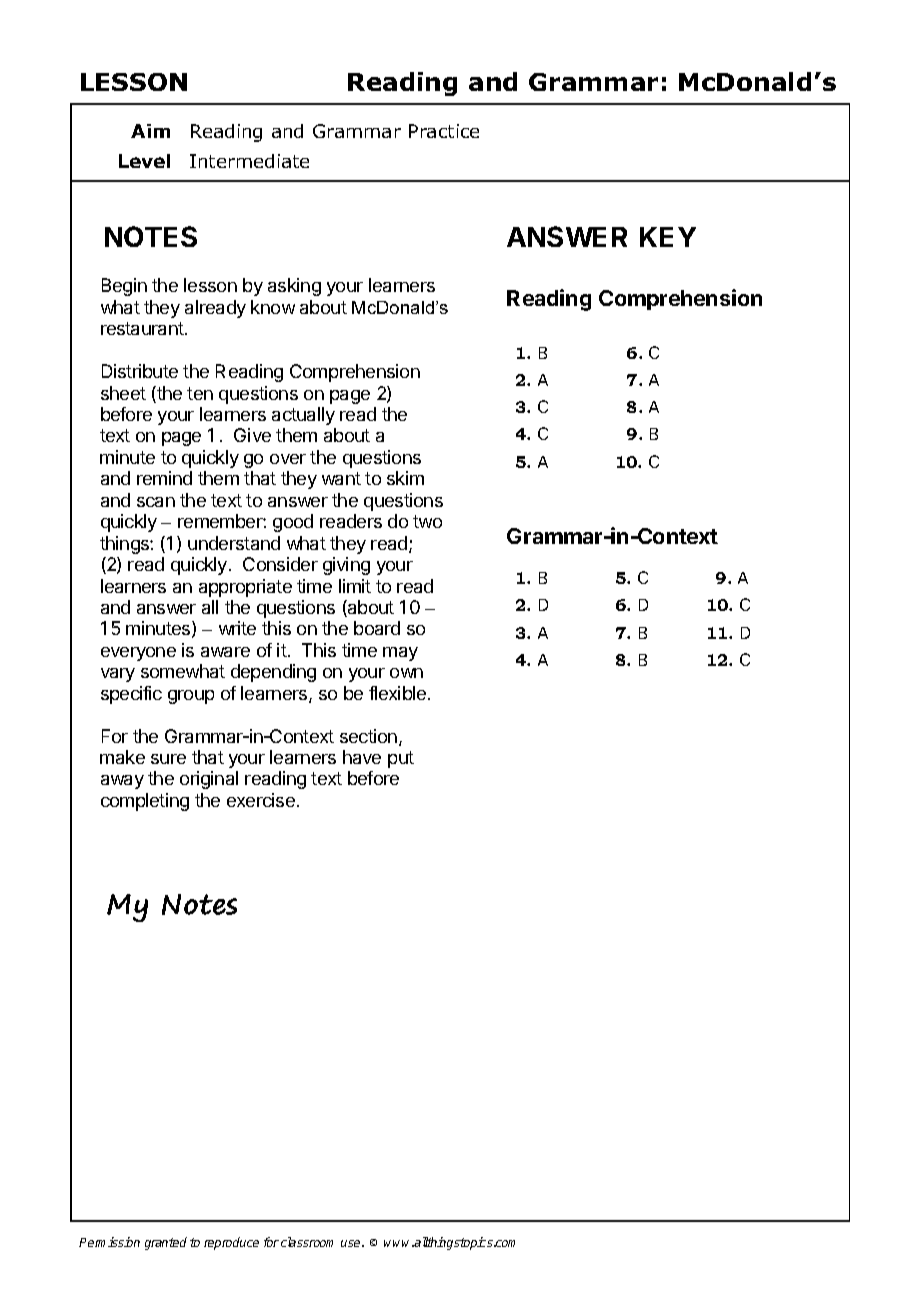 This screenshot has width=924, height=1308. What do you see at coordinates (401, 759) in the screenshot?
I see `put` at bounding box center [401, 759].
